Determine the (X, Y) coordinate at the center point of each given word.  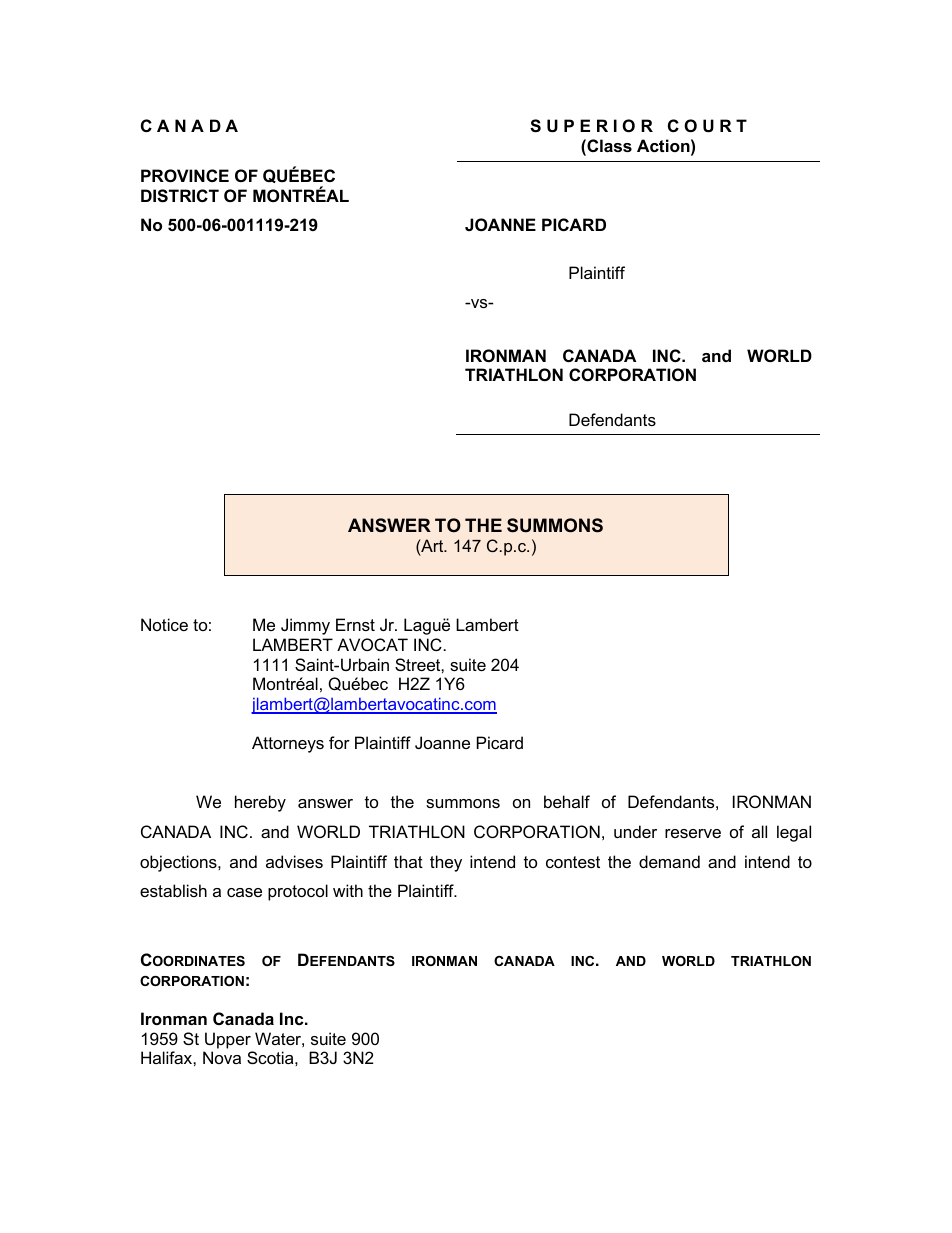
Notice (164, 624)
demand (669, 861)
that (408, 861)
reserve (693, 833)
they (446, 863)
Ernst (355, 624)
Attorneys (288, 744)
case (244, 892)
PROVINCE (185, 175)
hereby (260, 803)
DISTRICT (180, 196)
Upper (228, 1040)
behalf (567, 801)
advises (294, 861)
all (759, 831)
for (339, 742)
